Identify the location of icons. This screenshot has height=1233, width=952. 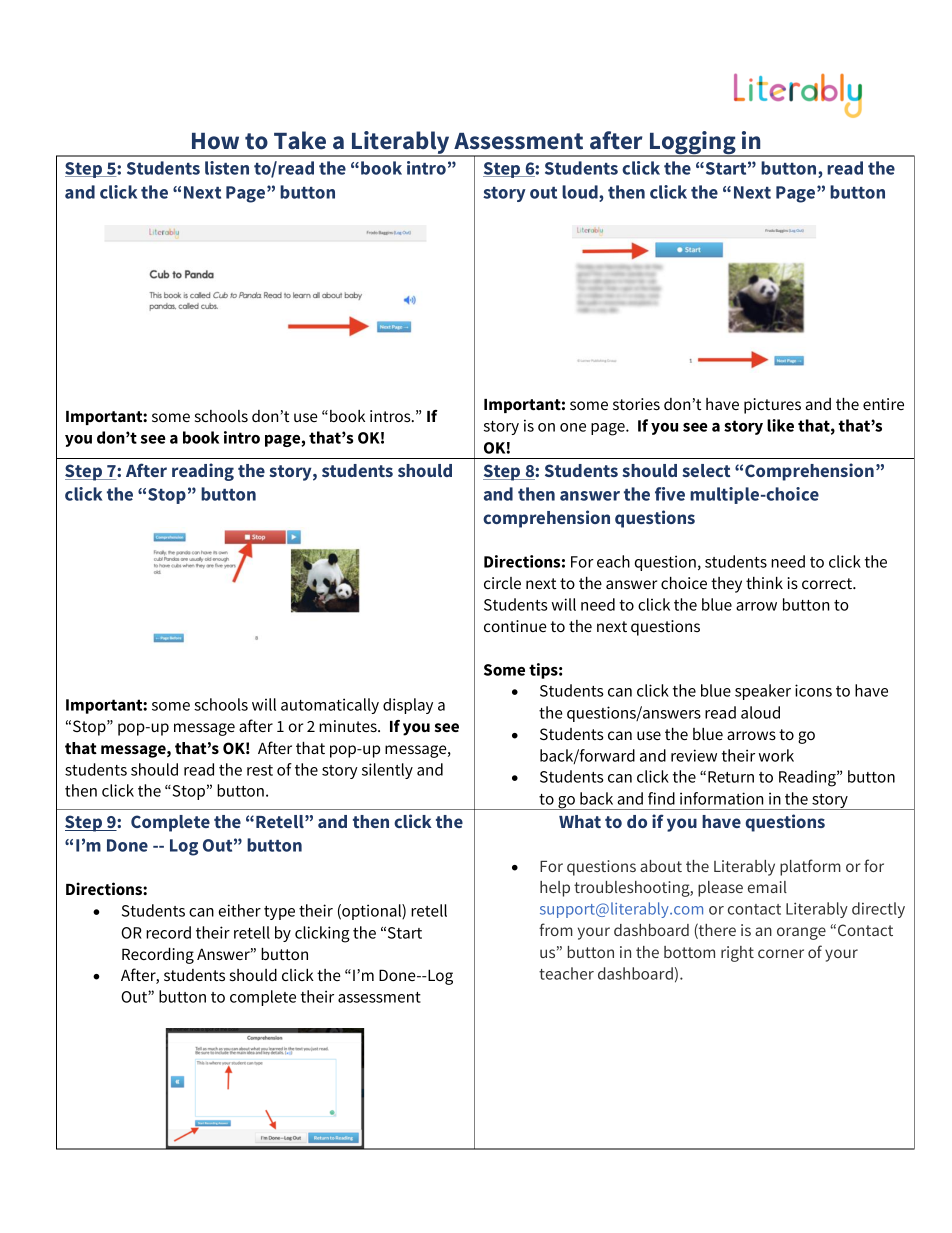
(813, 690).
